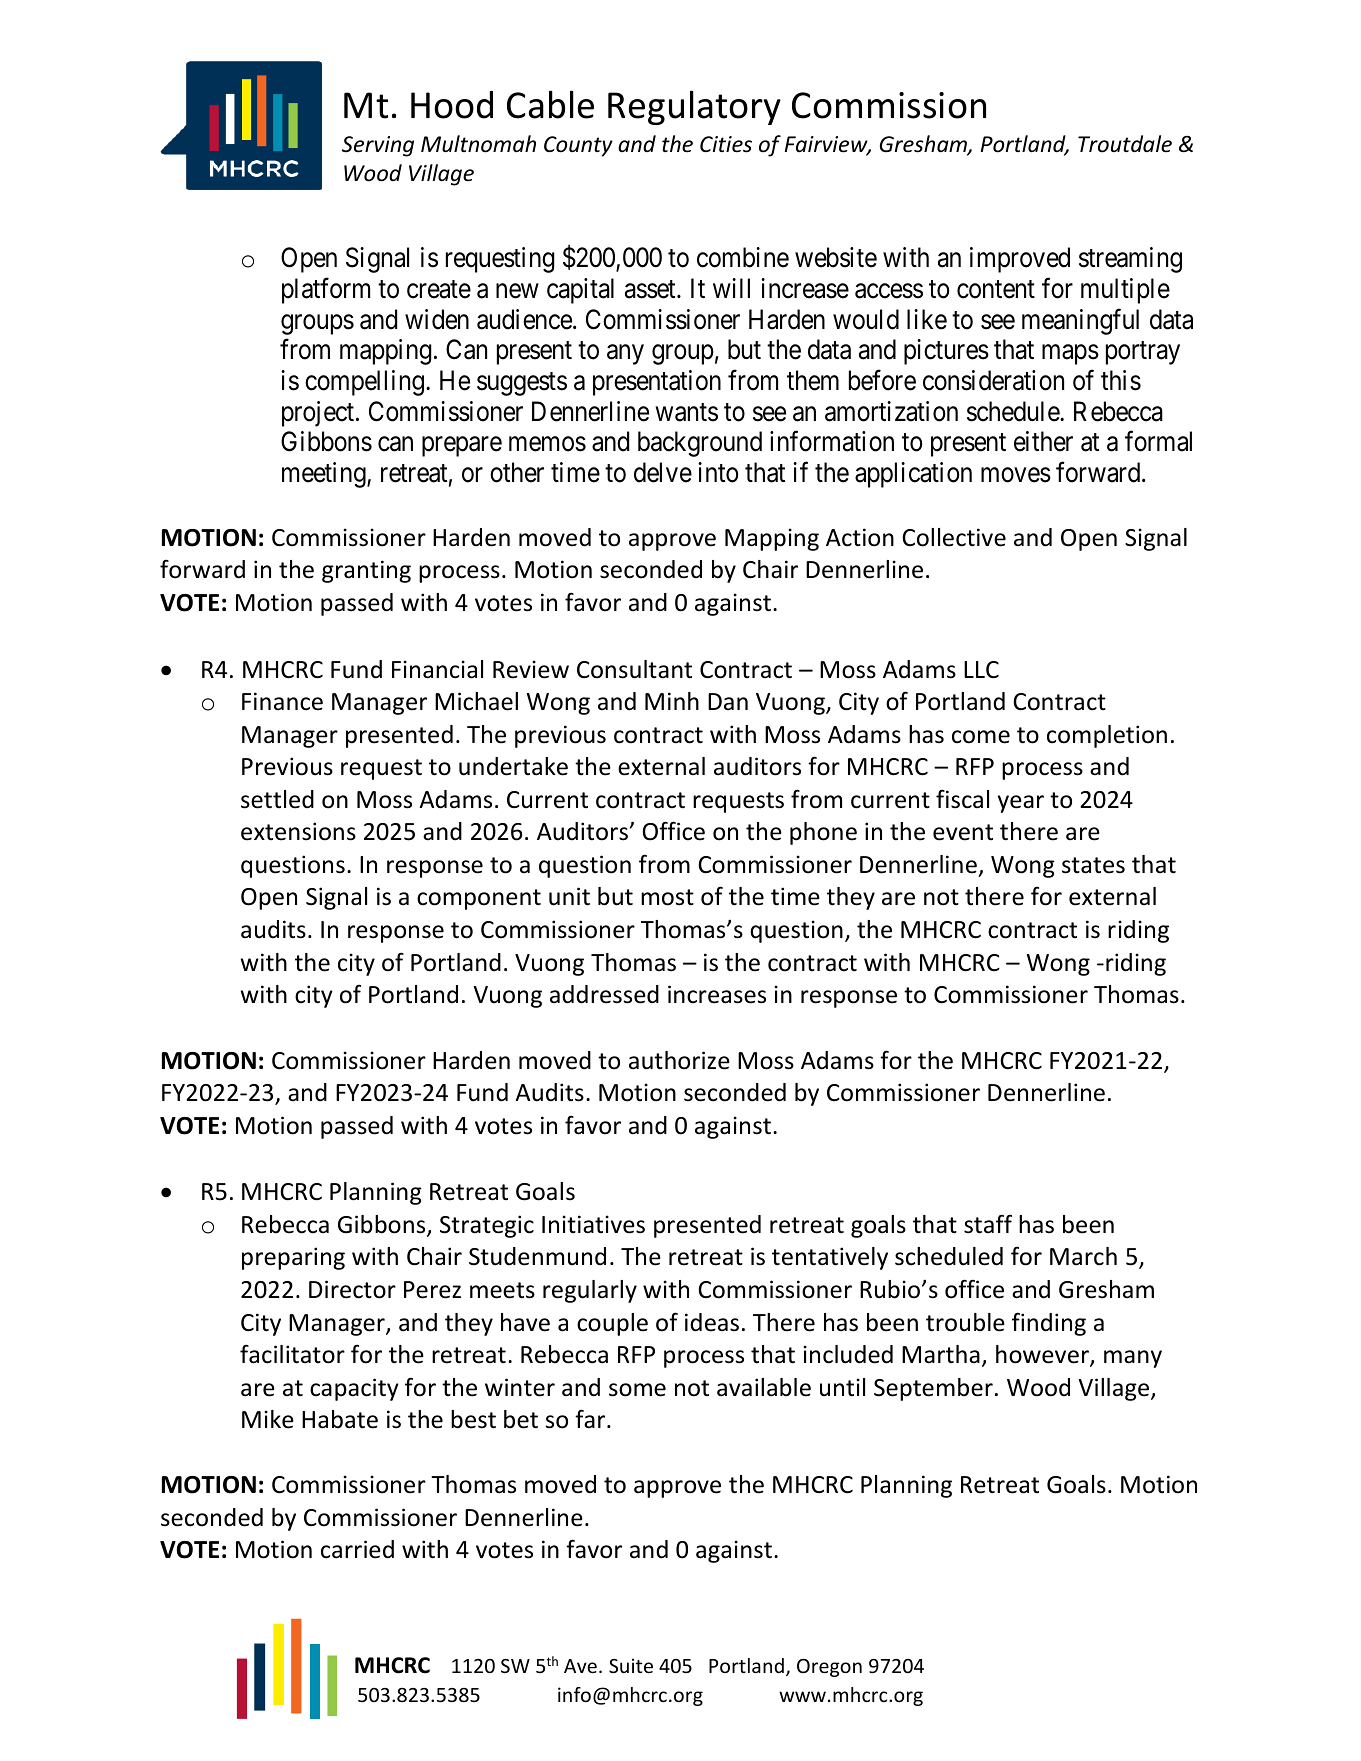  What do you see at coordinates (829, 1668) in the screenshot?
I see `Oregon` at bounding box center [829, 1668].
